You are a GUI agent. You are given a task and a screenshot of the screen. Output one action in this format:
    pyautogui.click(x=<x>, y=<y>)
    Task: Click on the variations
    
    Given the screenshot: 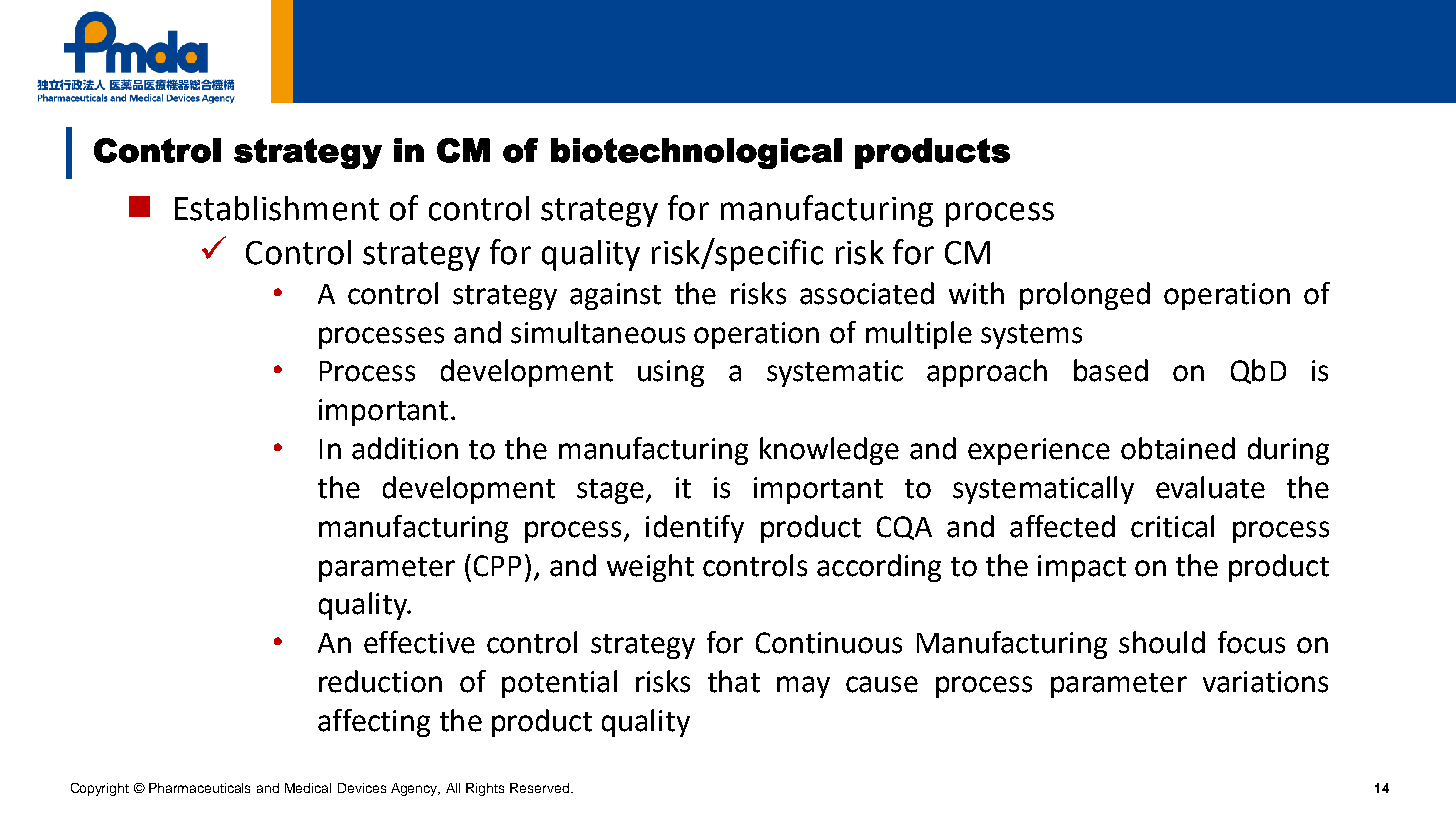 What is the action you would take?
    pyautogui.click(x=1265, y=682)
